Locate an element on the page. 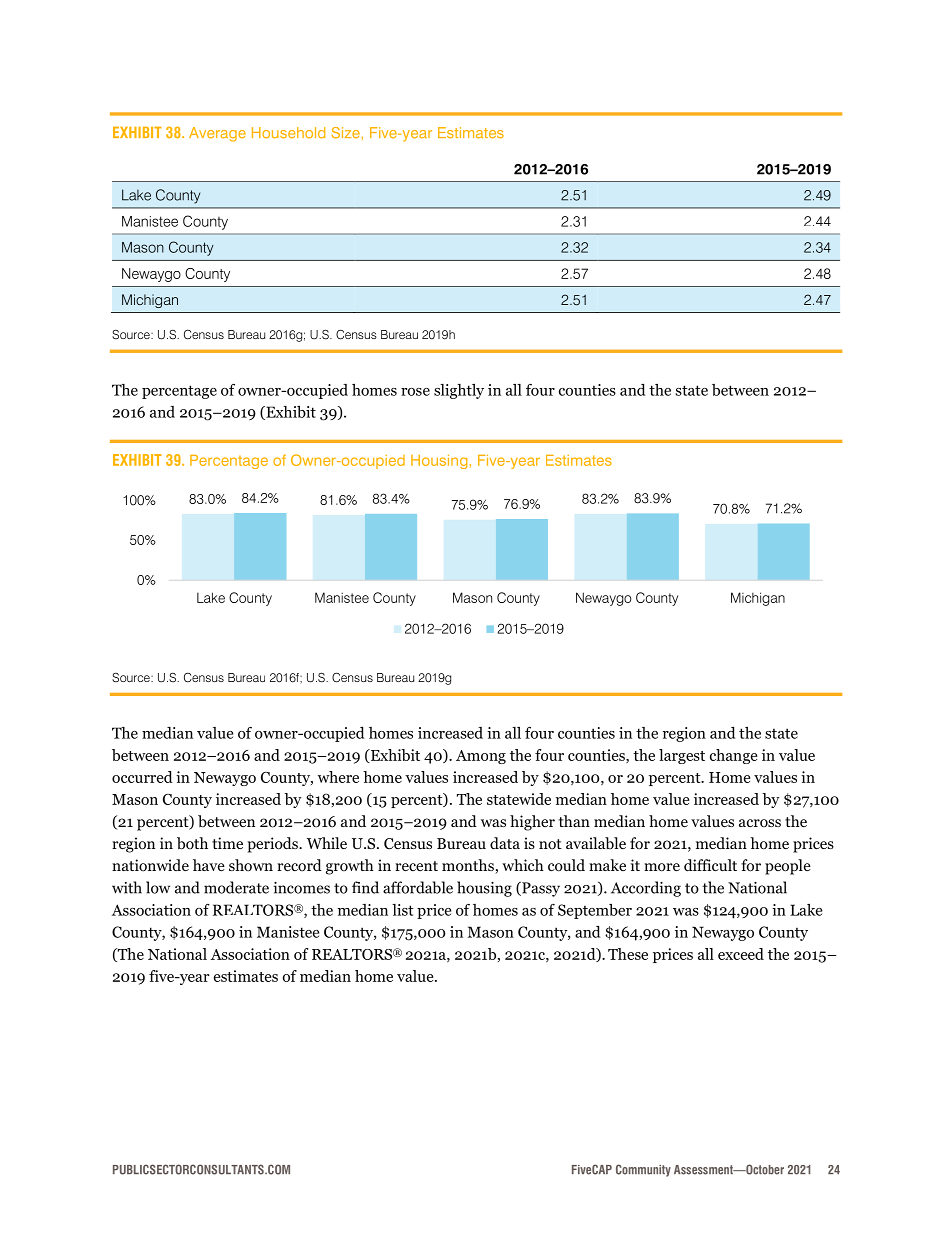  moderate is located at coordinates (236, 887).
